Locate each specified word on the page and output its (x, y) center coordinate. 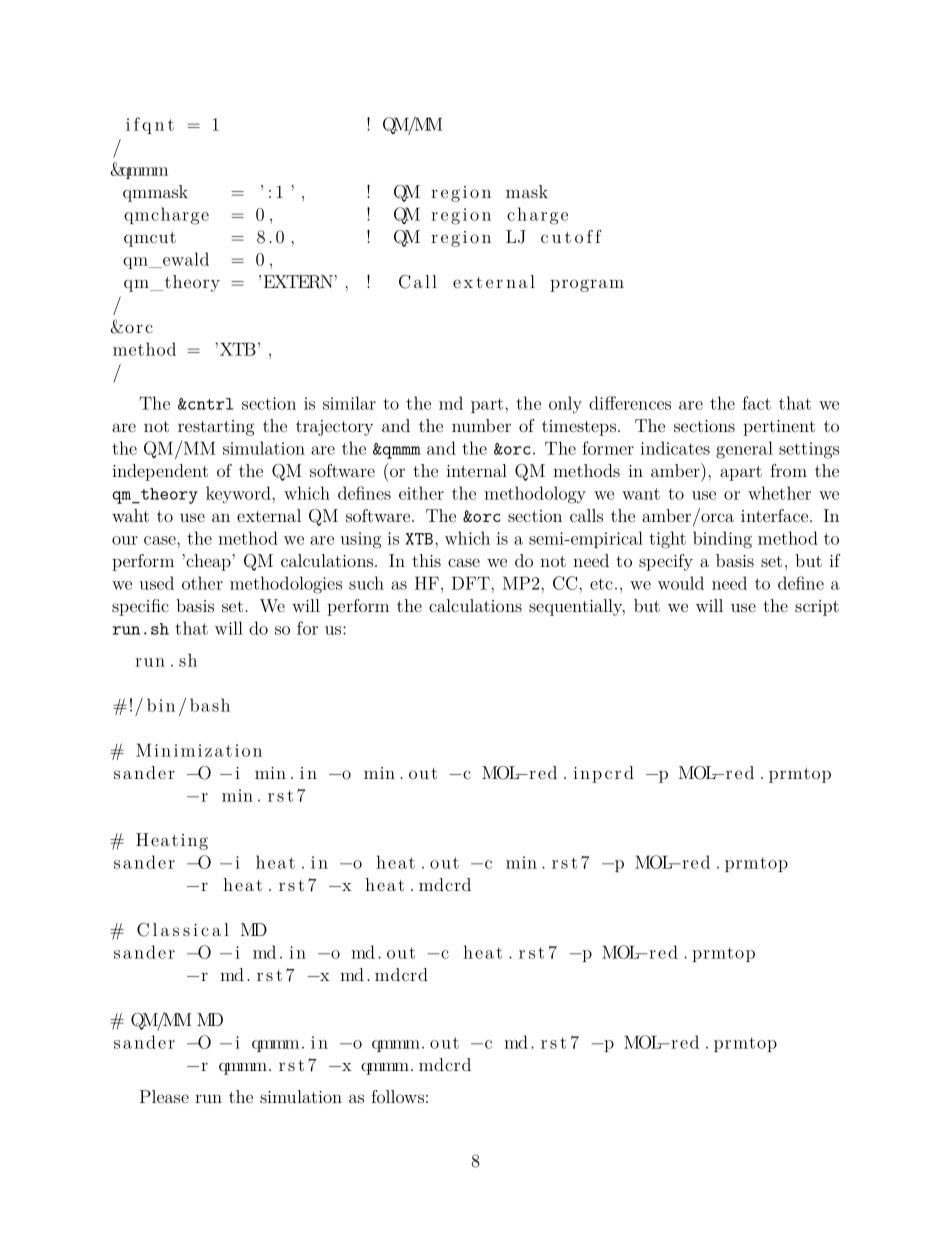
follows (397, 1096)
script (817, 608)
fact (756, 403)
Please (164, 1096)
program (587, 285)
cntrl (209, 404)
